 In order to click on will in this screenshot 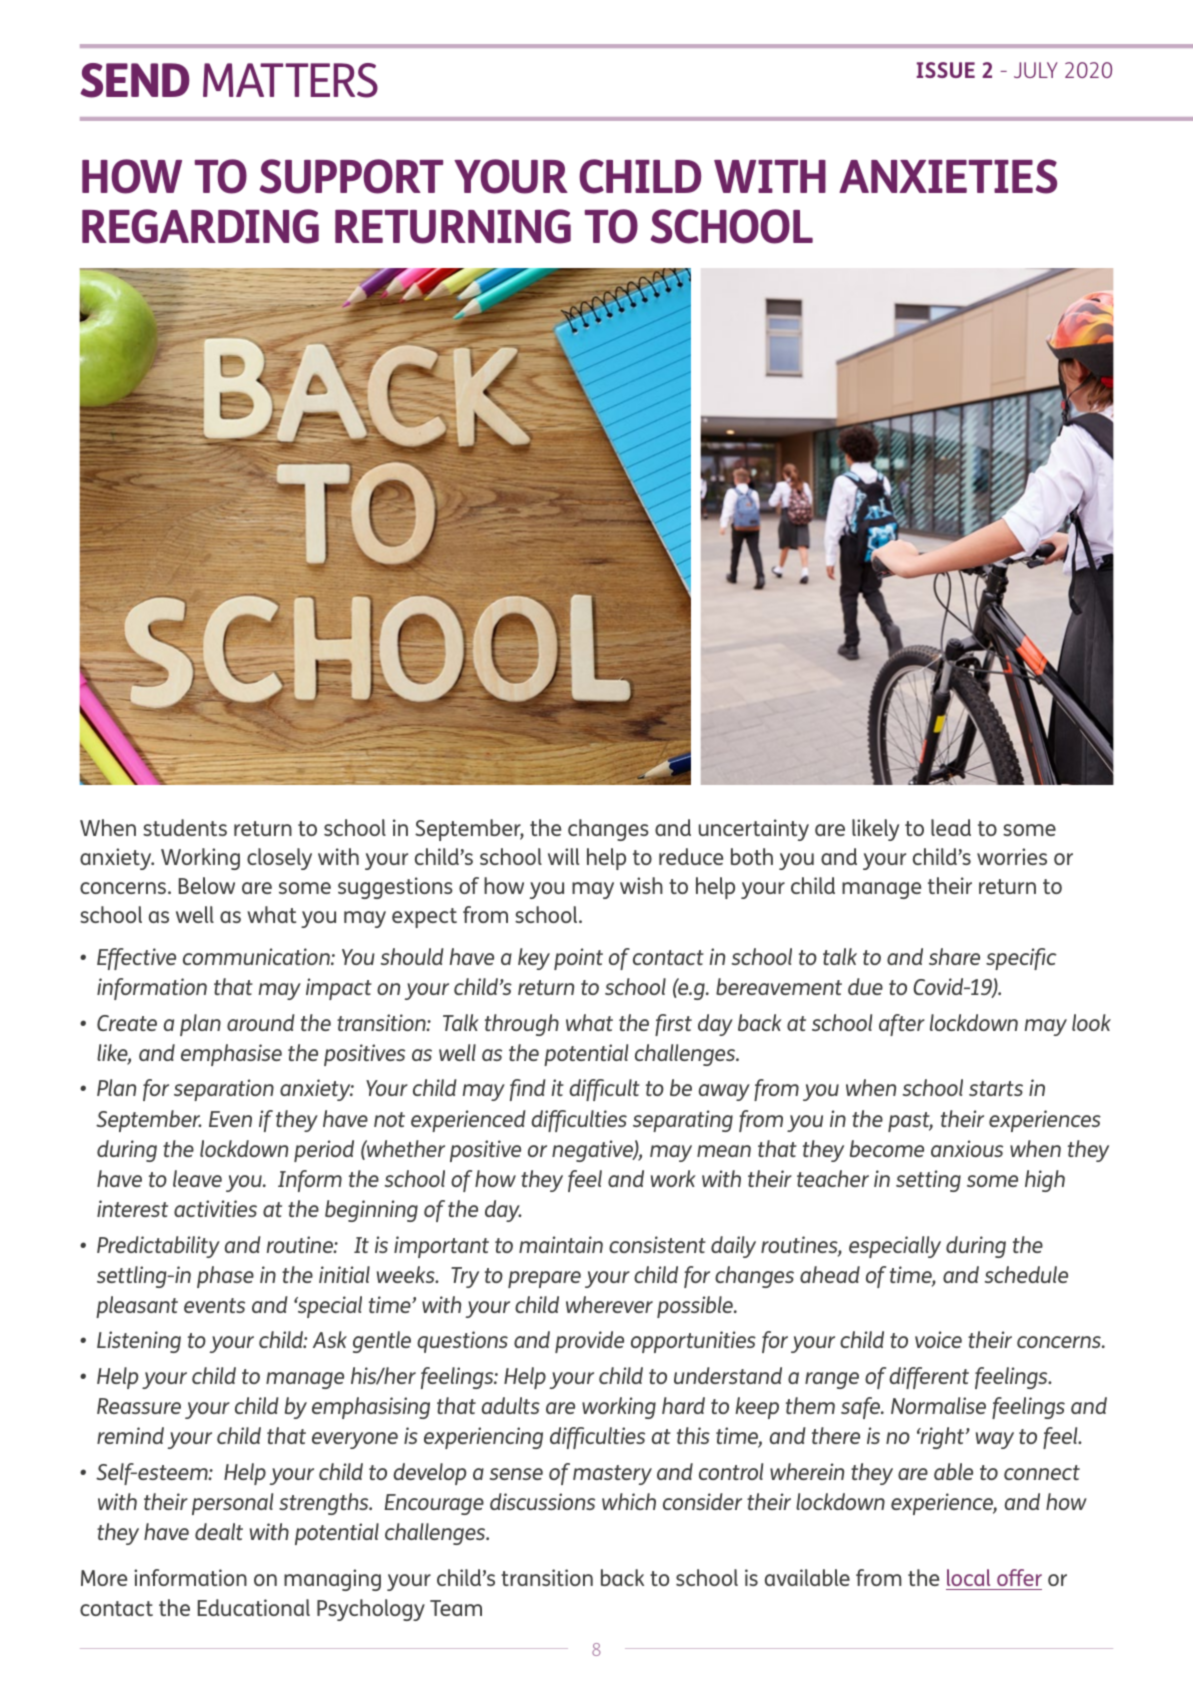, I will do `click(563, 856)`.
